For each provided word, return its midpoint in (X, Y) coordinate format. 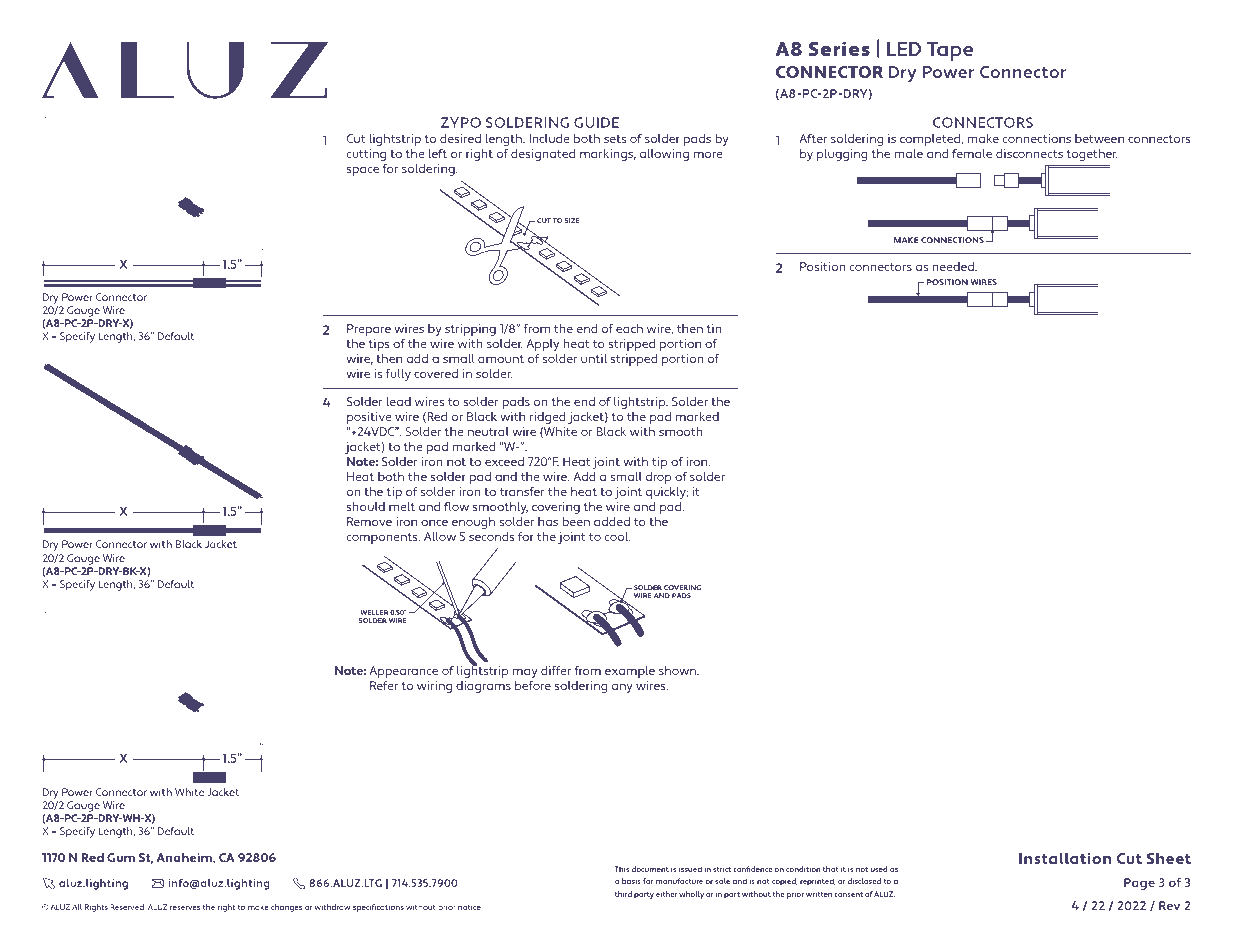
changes (286, 908)
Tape (950, 51)
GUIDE (596, 122)
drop (659, 478)
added (612, 521)
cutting (366, 155)
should (366, 506)
